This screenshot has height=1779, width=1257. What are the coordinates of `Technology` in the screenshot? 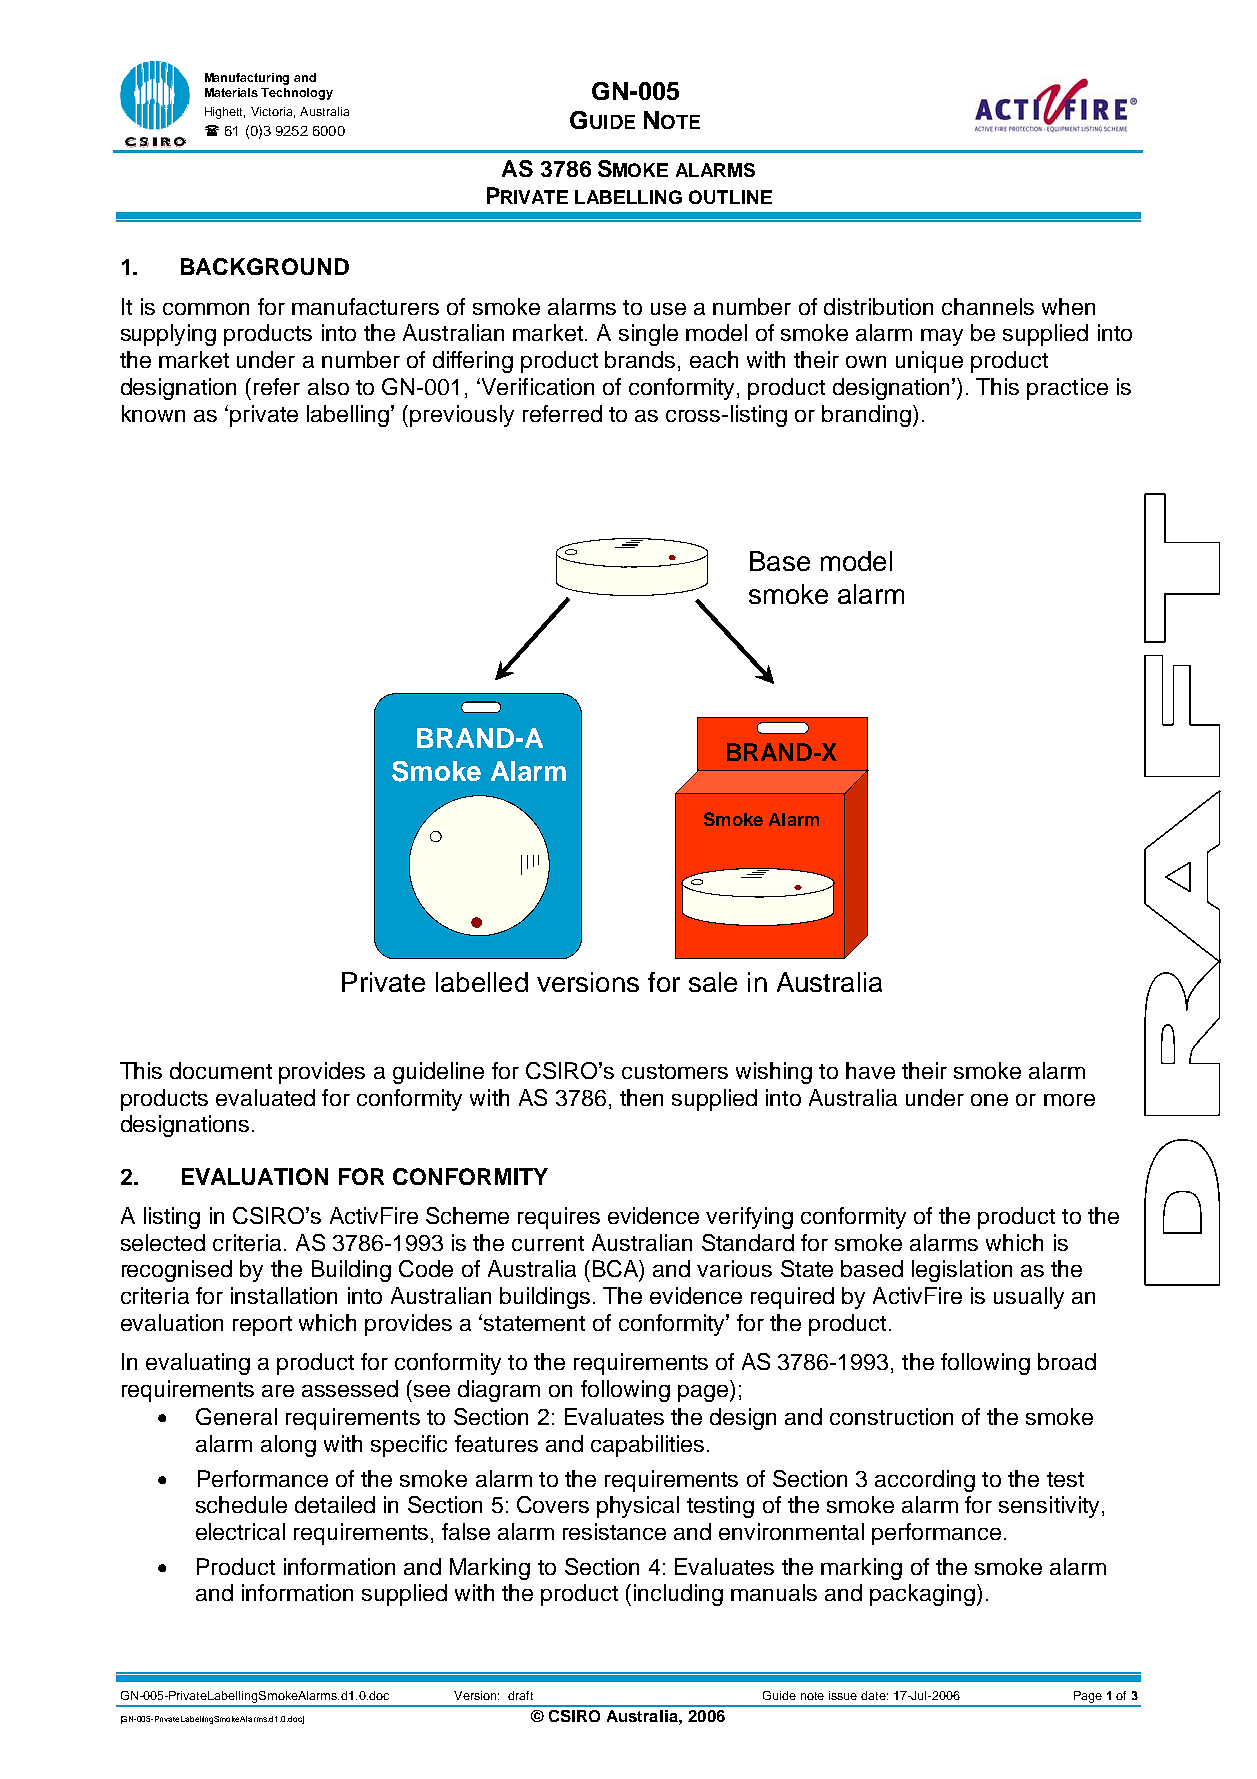 It's located at (297, 94).
